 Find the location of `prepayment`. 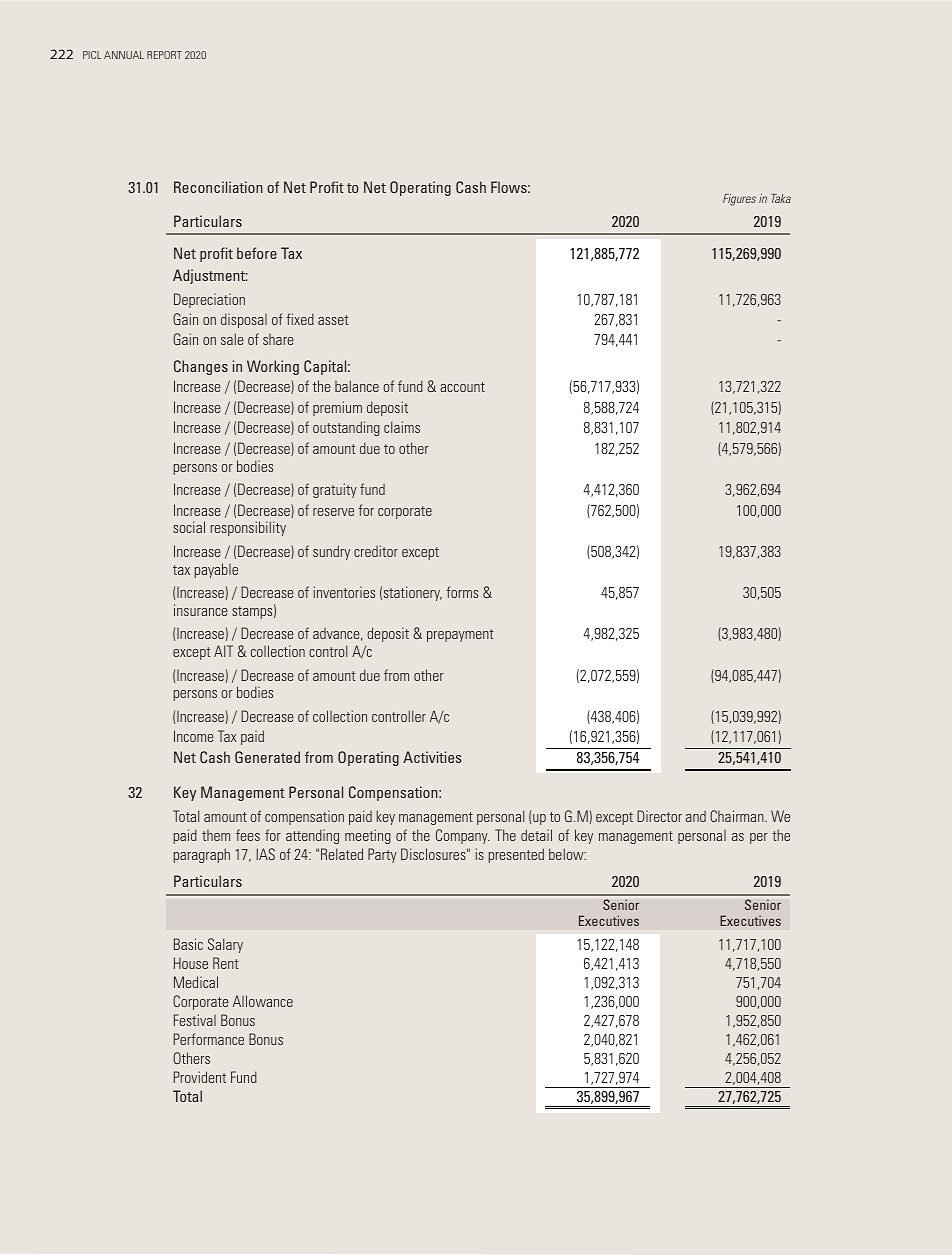

prepayment is located at coordinates (460, 635).
